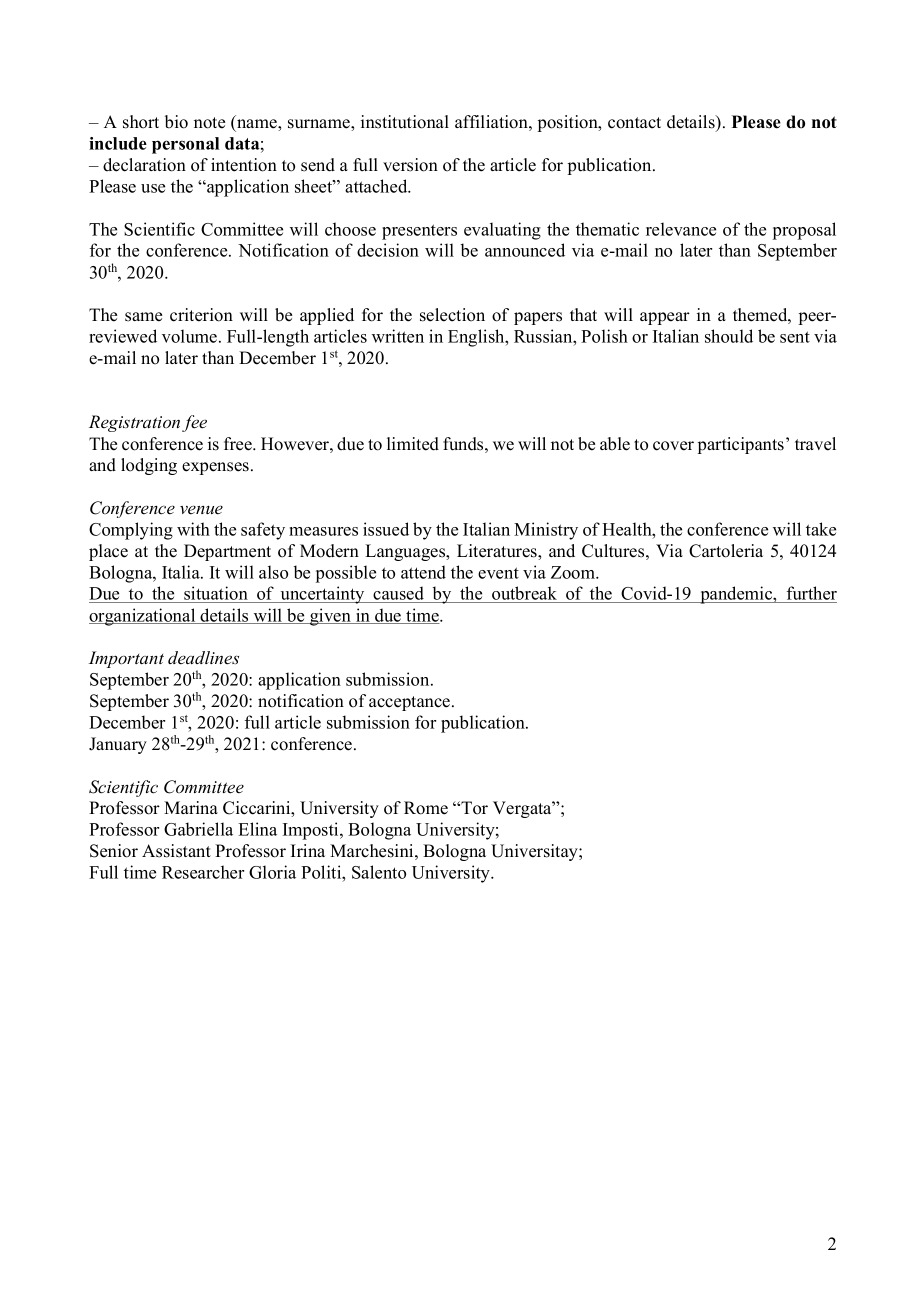 This screenshot has width=924, height=1308. Describe the element at coordinates (386, 529) in the screenshot. I see `issued` at that location.
